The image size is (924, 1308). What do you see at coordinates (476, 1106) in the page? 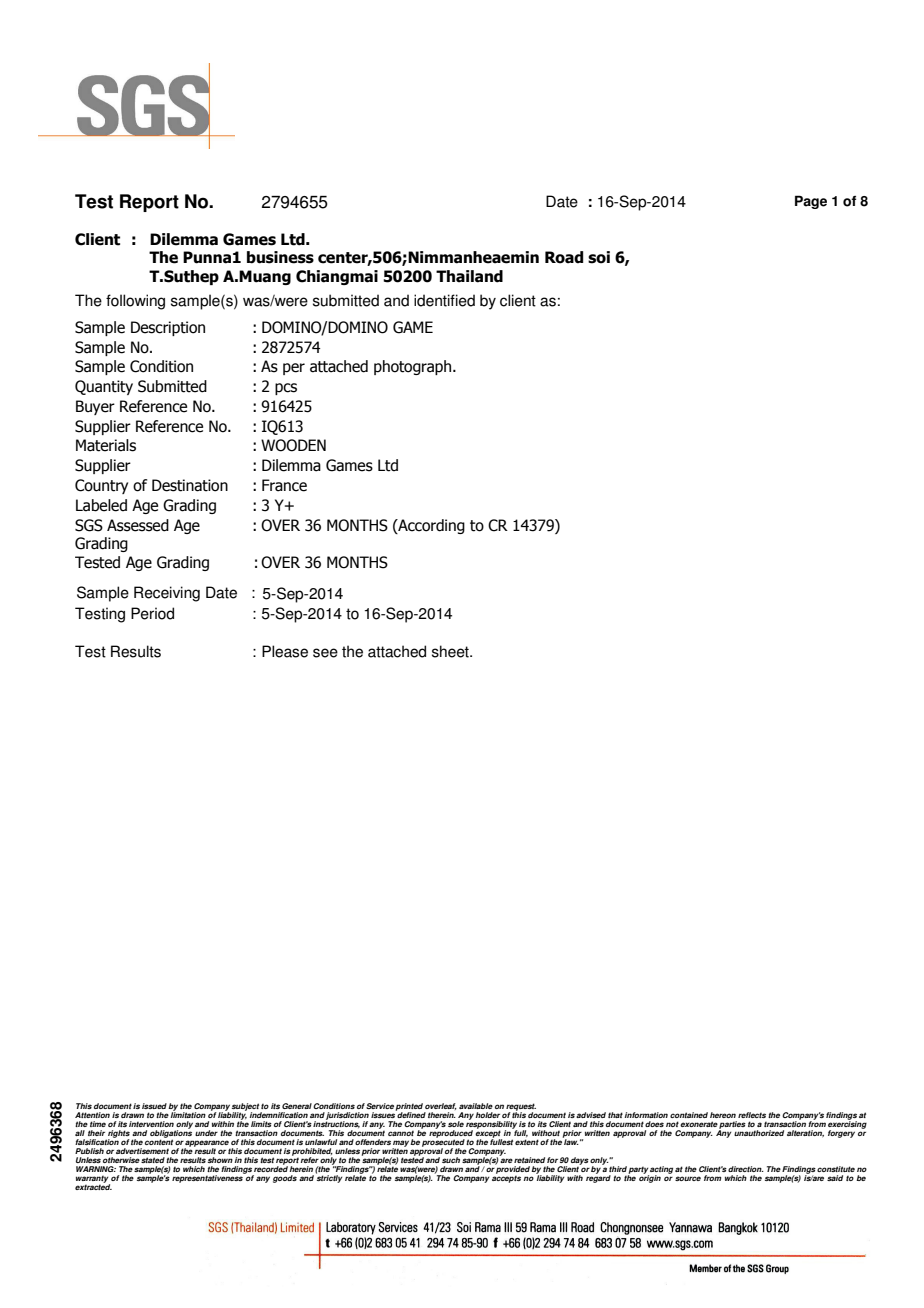
I see `available` at bounding box center [476, 1106].
